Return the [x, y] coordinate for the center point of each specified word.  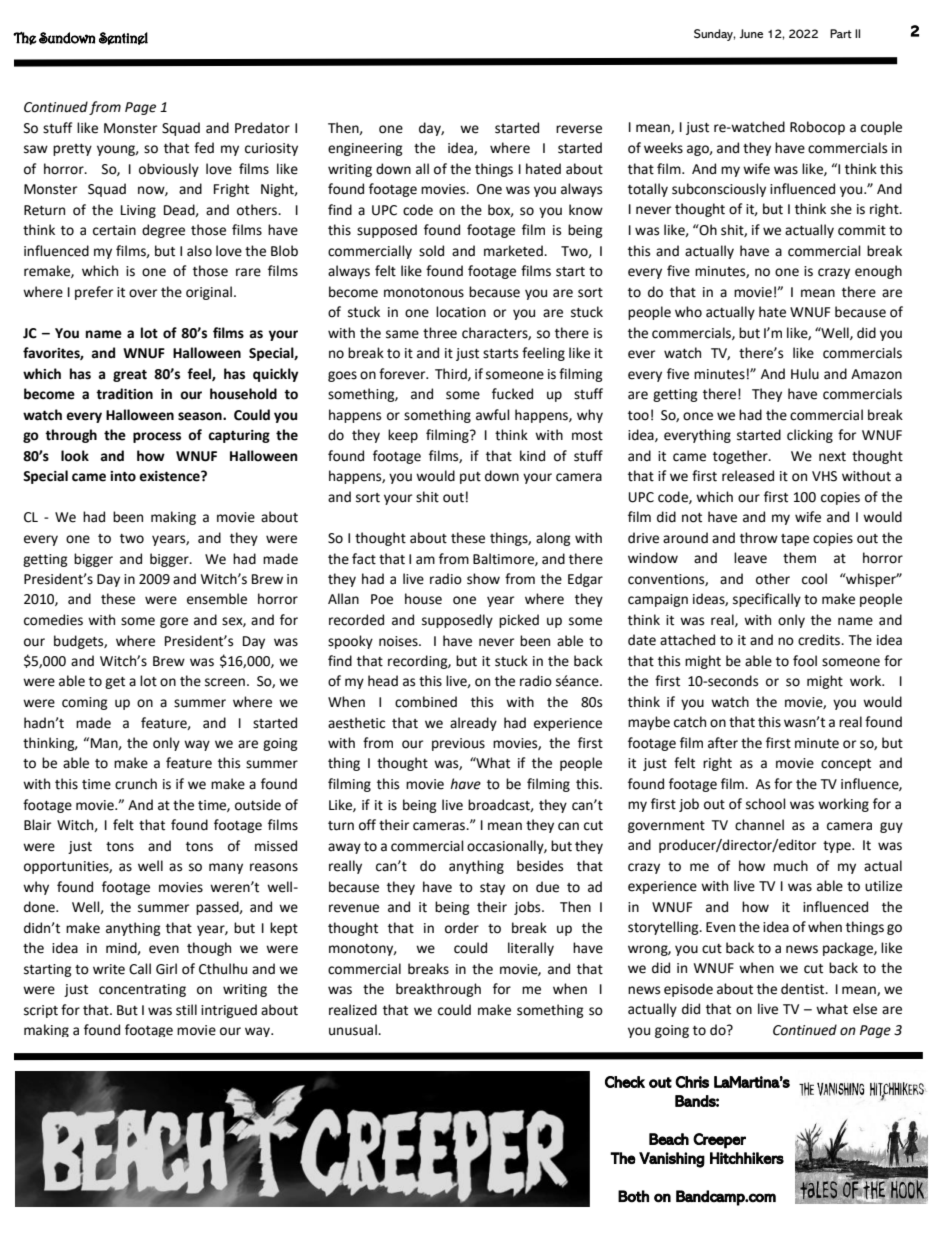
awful [493, 415]
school [766, 804]
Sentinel [123, 38]
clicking [810, 436]
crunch [136, 784]
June [751, 34]
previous [458, 744]
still [186, 1010]
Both [633, 1196]
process [157, 437]
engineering [365, 149]
